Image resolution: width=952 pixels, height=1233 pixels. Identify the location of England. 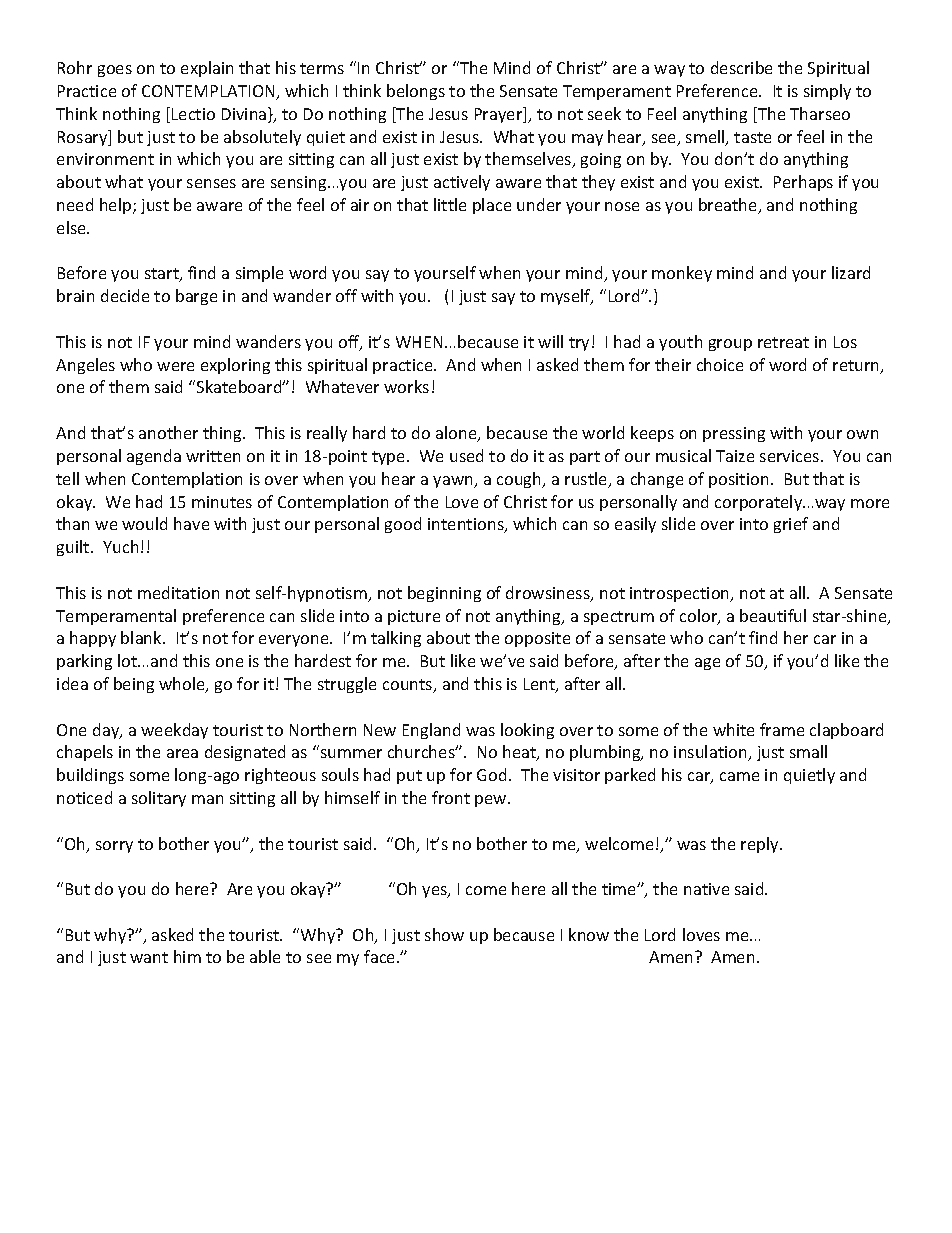
(431, 731).
